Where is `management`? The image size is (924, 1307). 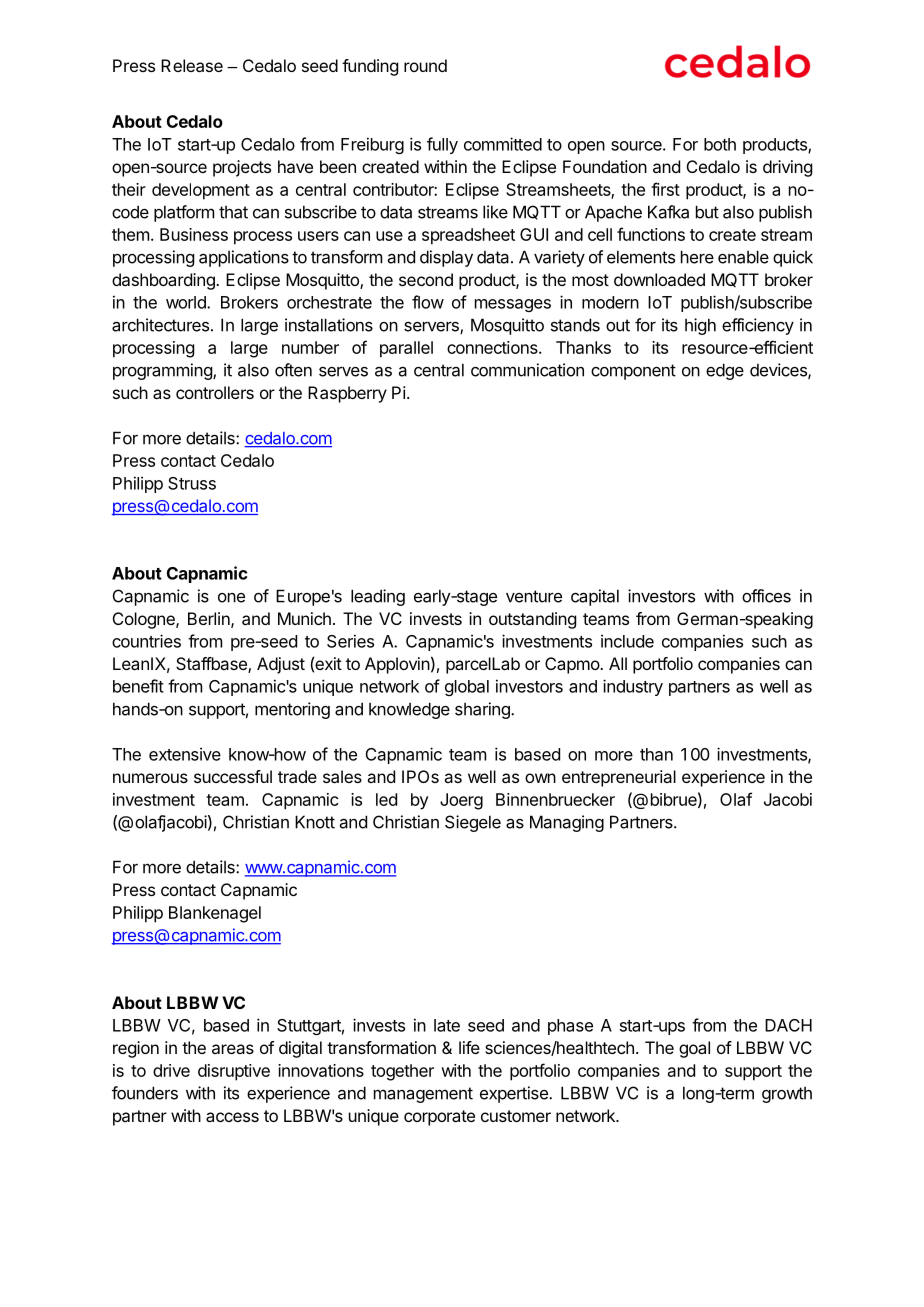
management is located at coordinates (423, 1095).
